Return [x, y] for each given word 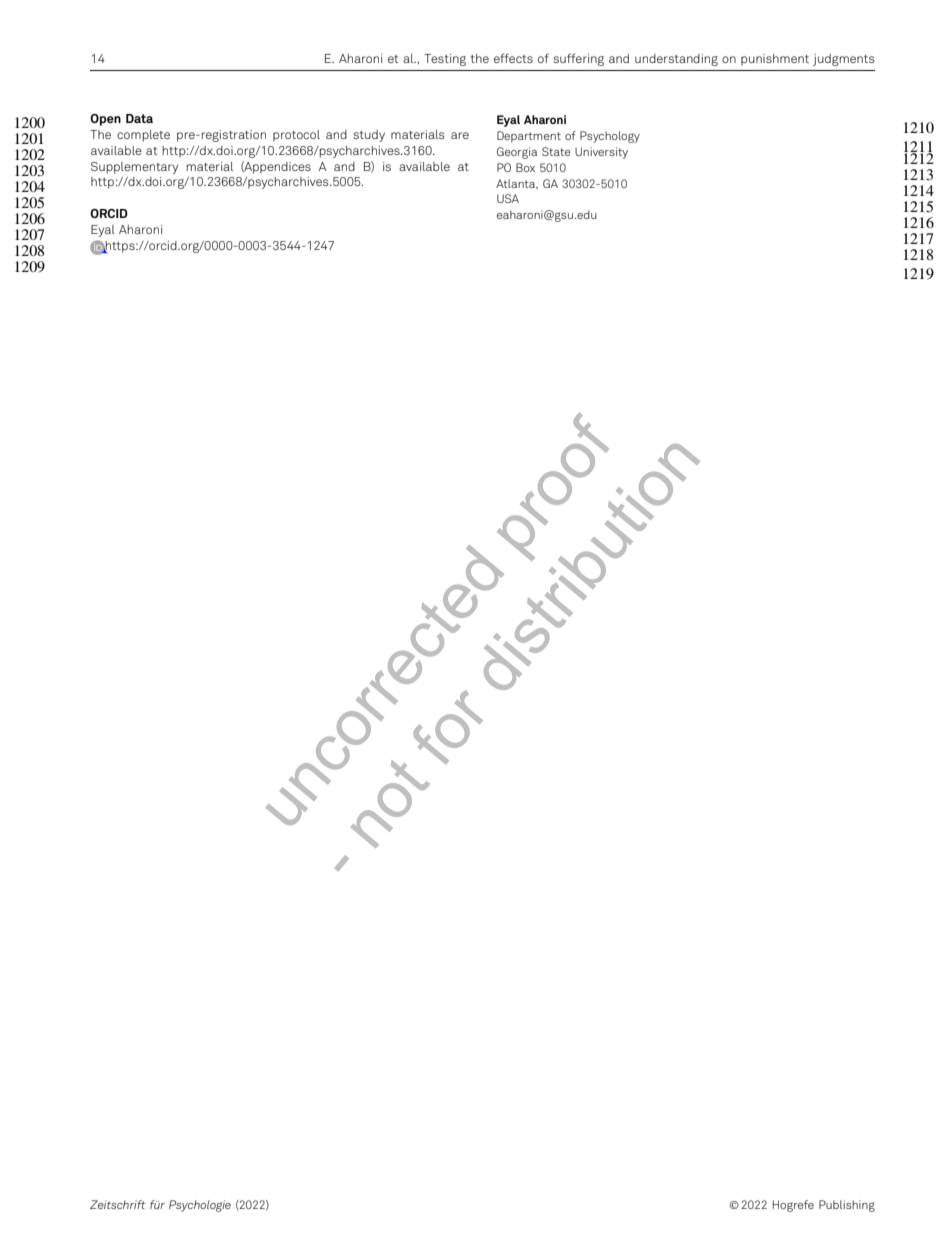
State [556, 151]
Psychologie [200, 1206]
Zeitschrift [117, 1204]
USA [508, 198]
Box [525, 167]
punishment [775, 60]
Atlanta [517, 184]
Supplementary [134, 168]
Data [139, 118]
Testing [445, 60]
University [601, 153]
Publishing [847, 1206]
